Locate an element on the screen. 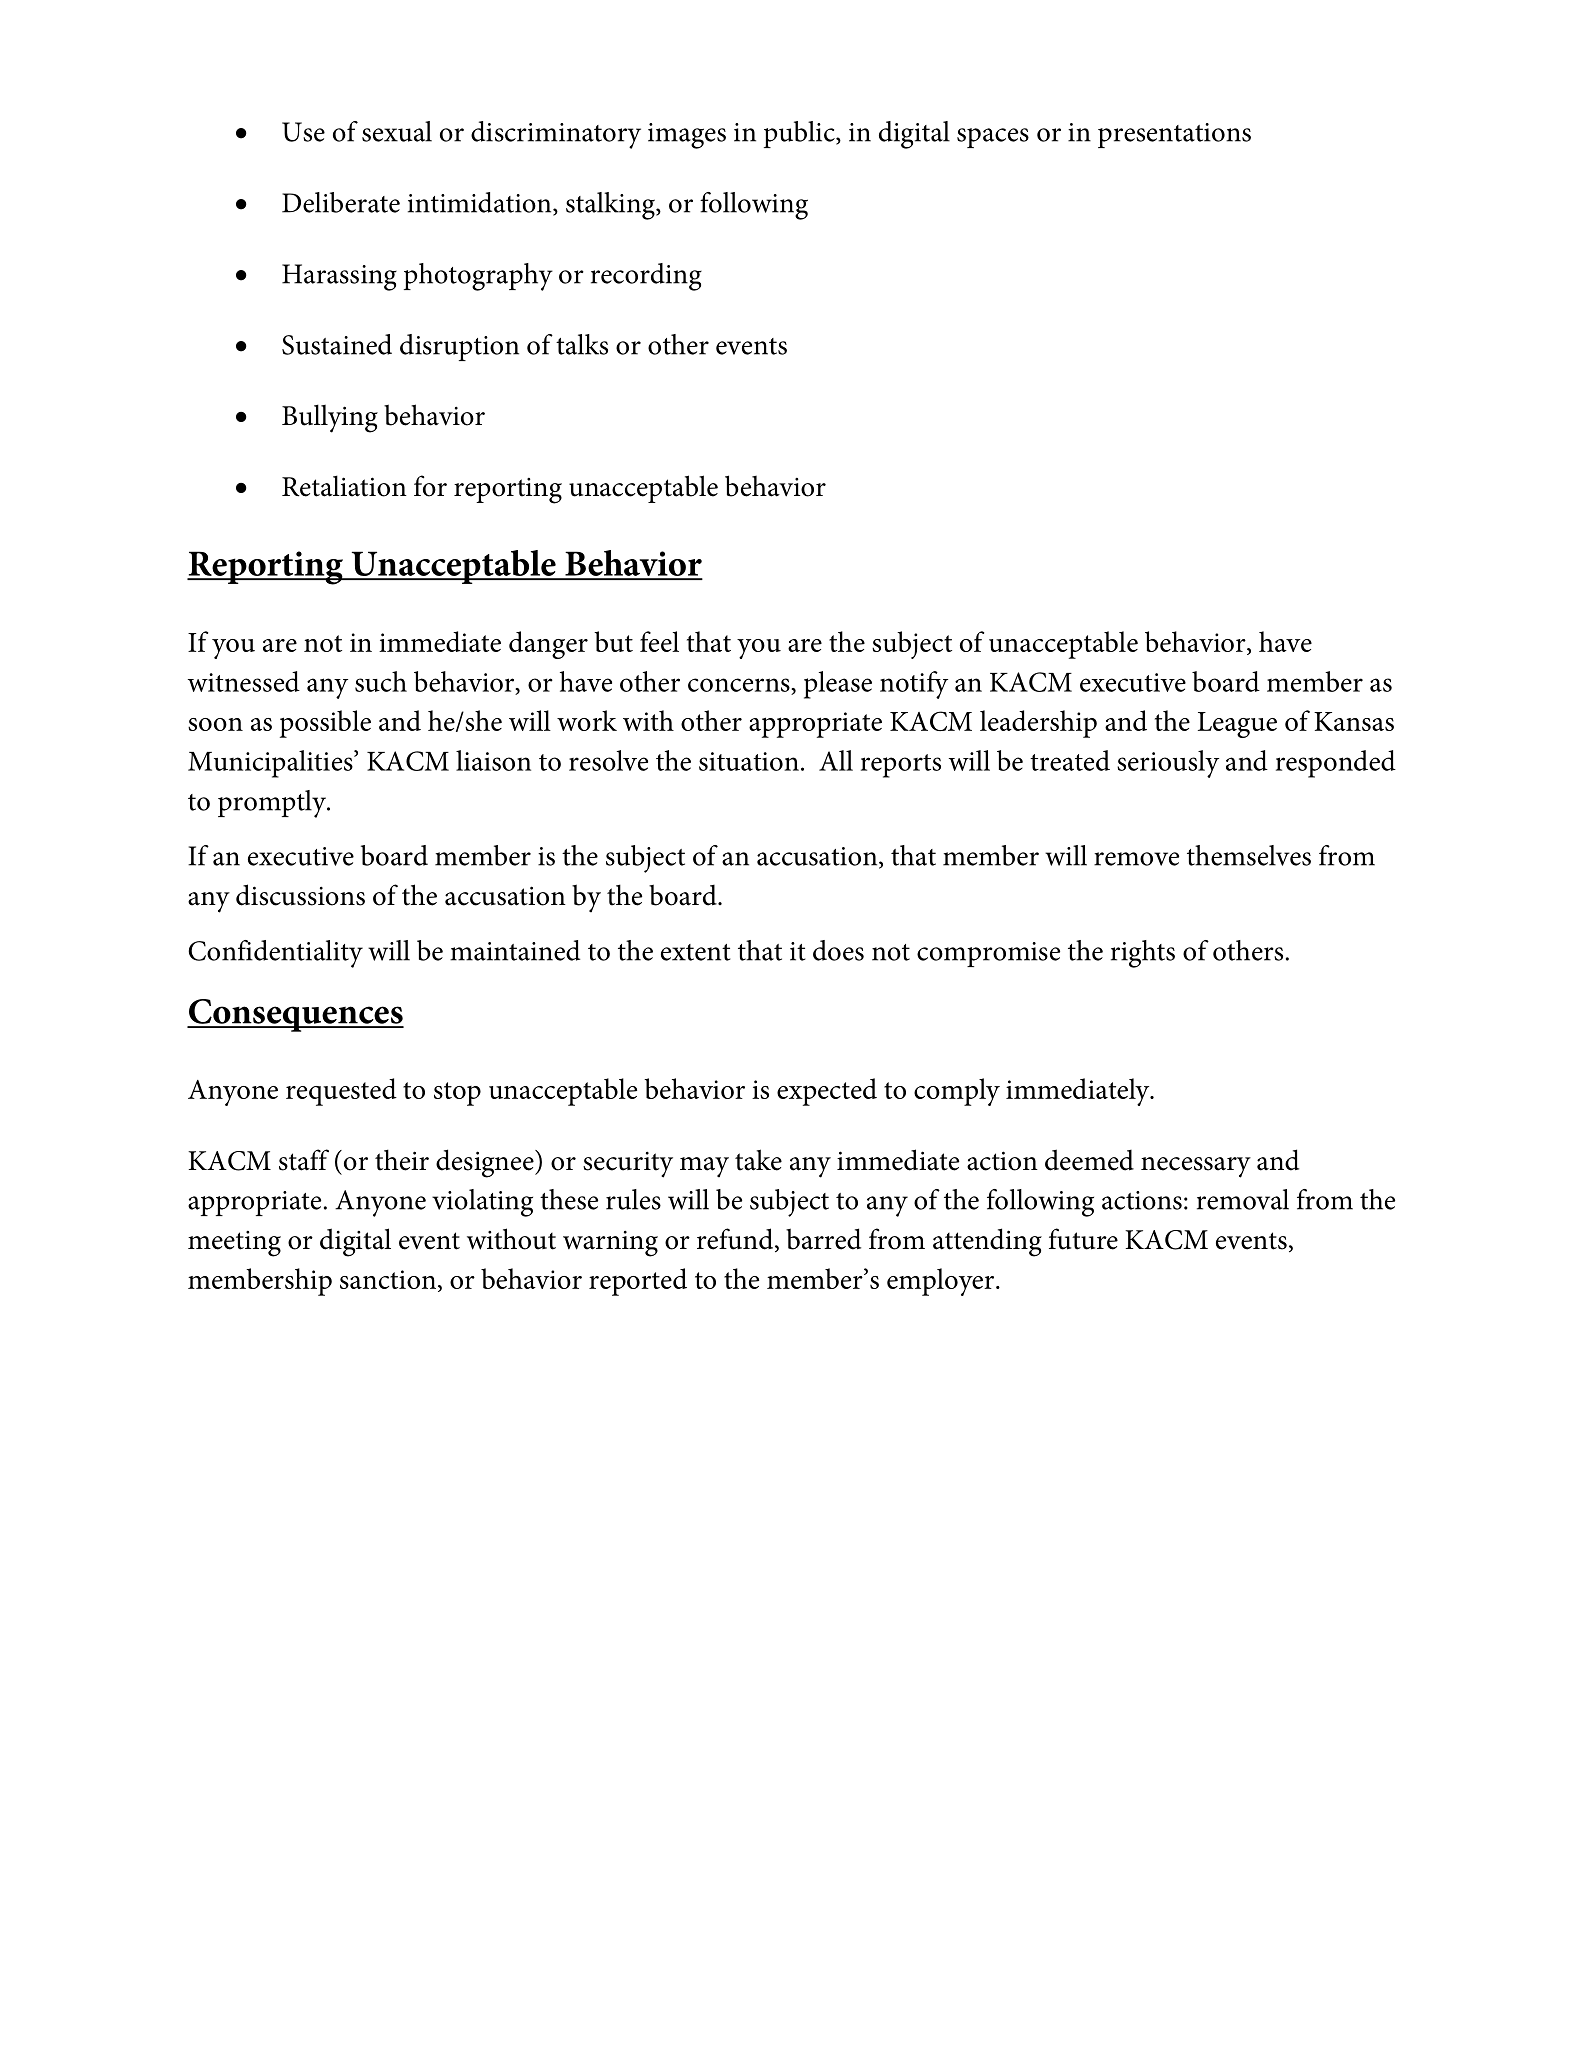  rights is located at coordinates (1143, 954).
